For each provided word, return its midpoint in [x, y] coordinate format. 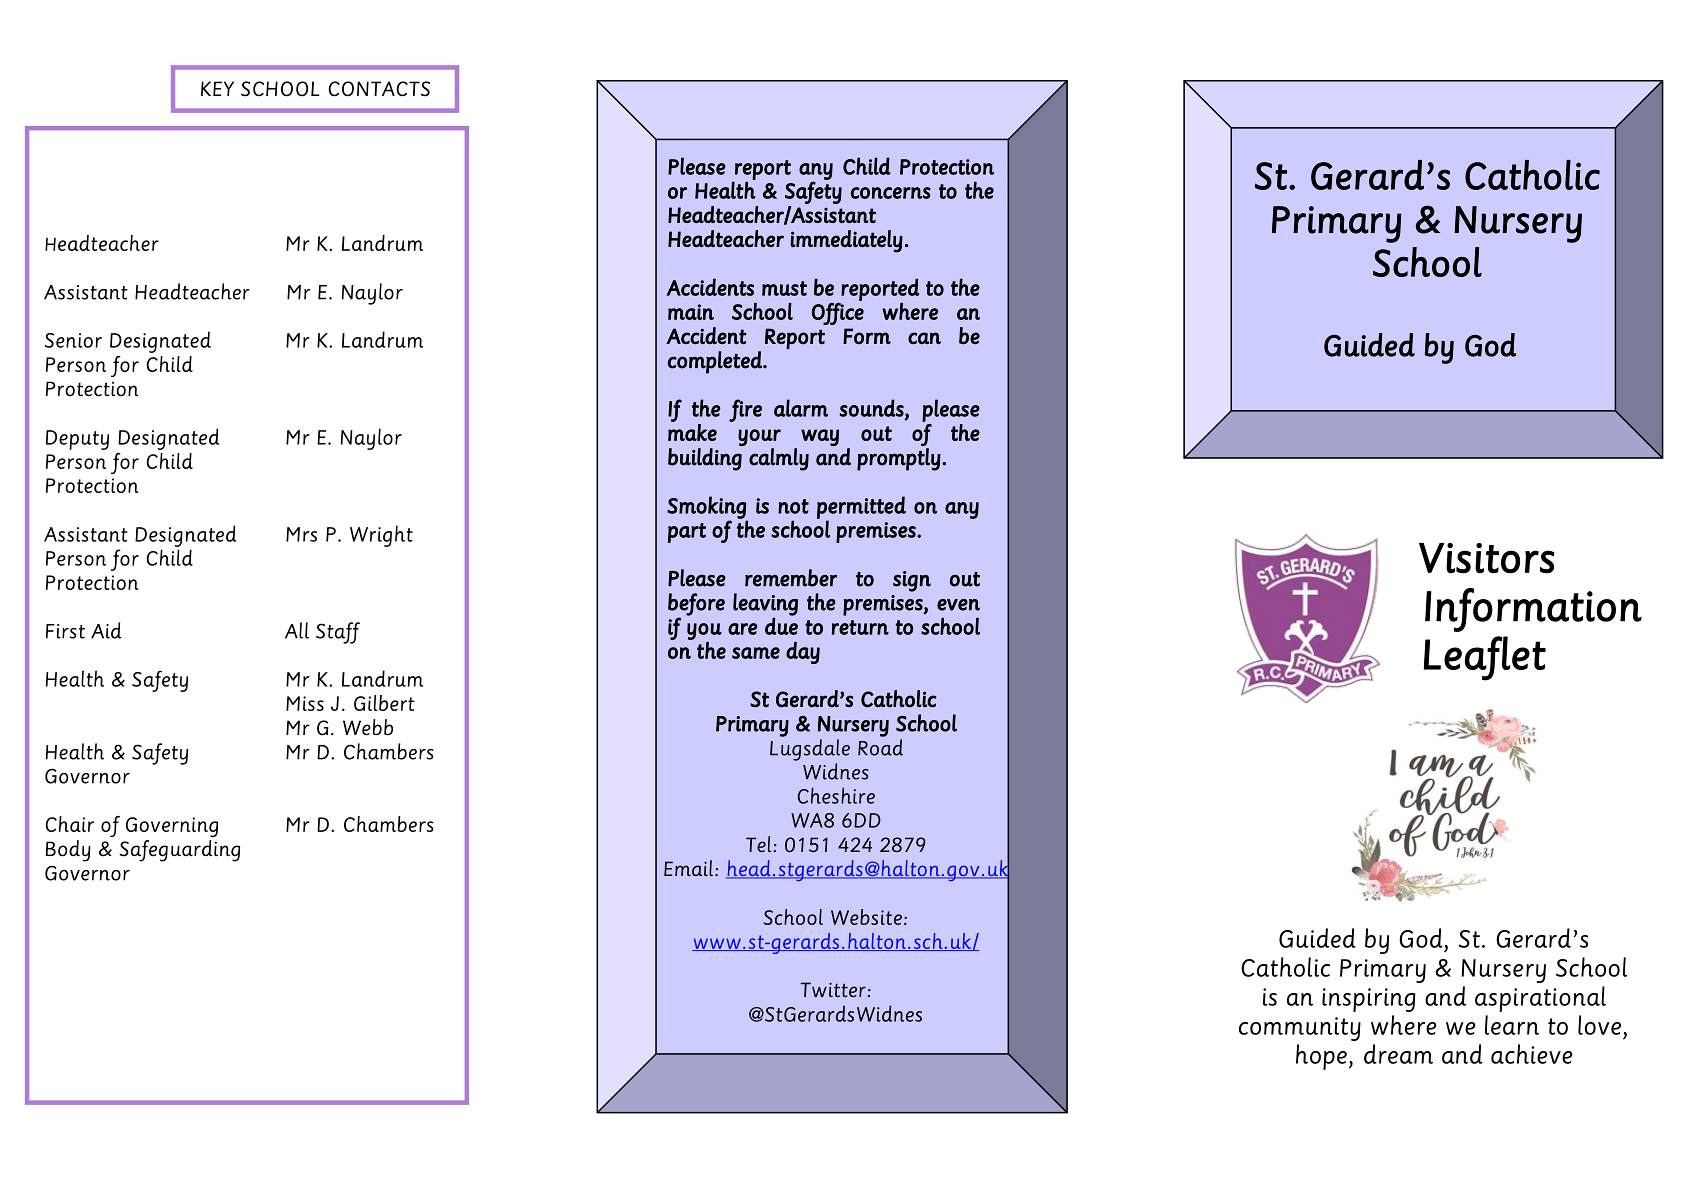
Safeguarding [179, 851]
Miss [305, 703]
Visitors [1487, 558]
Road [880, 747]
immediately [846, 241]
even [958, 605]
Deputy [77, 440]
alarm [801, 408]
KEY [217, 88]
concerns [890, 193]
